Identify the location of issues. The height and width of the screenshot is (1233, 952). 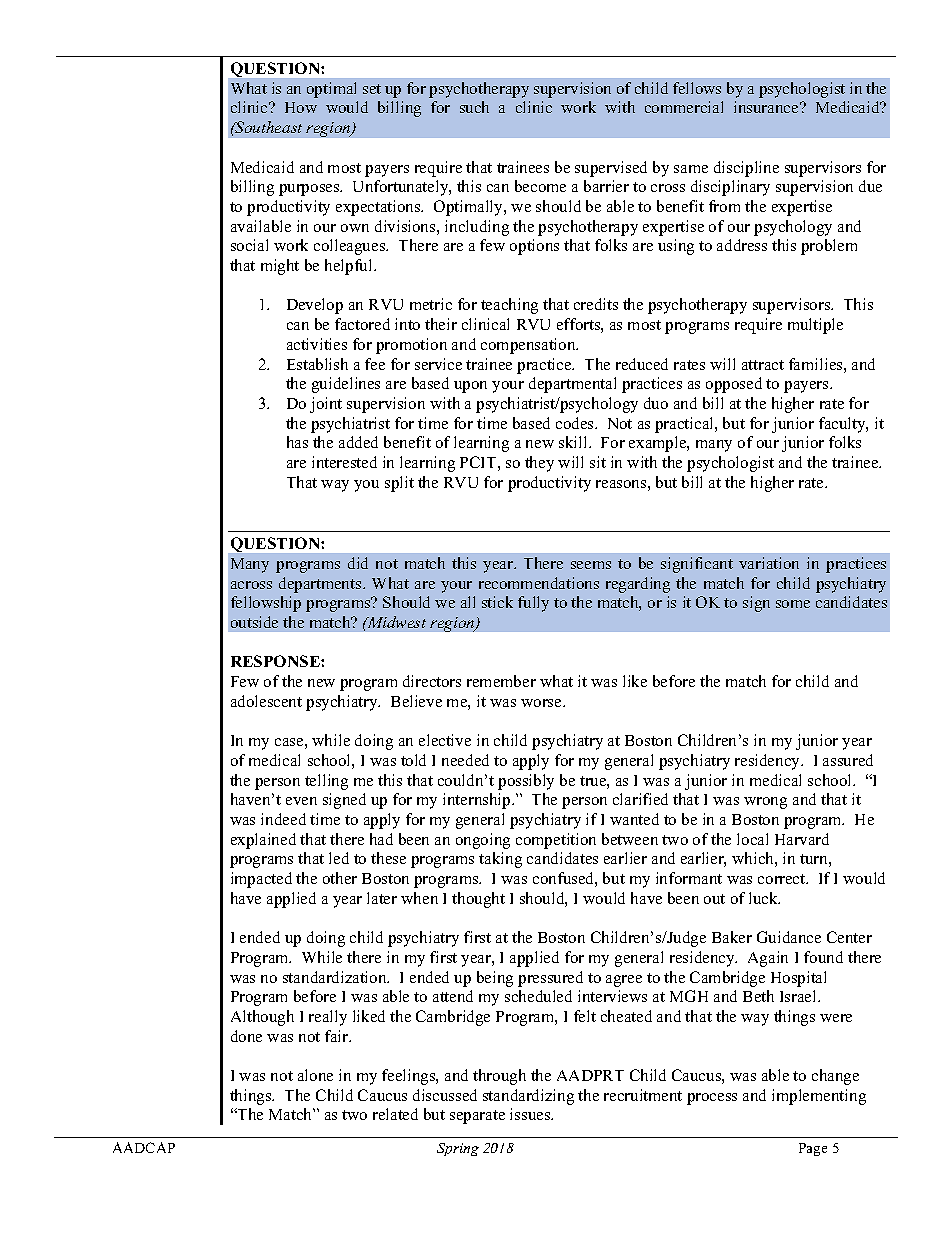
(531, 1114).
